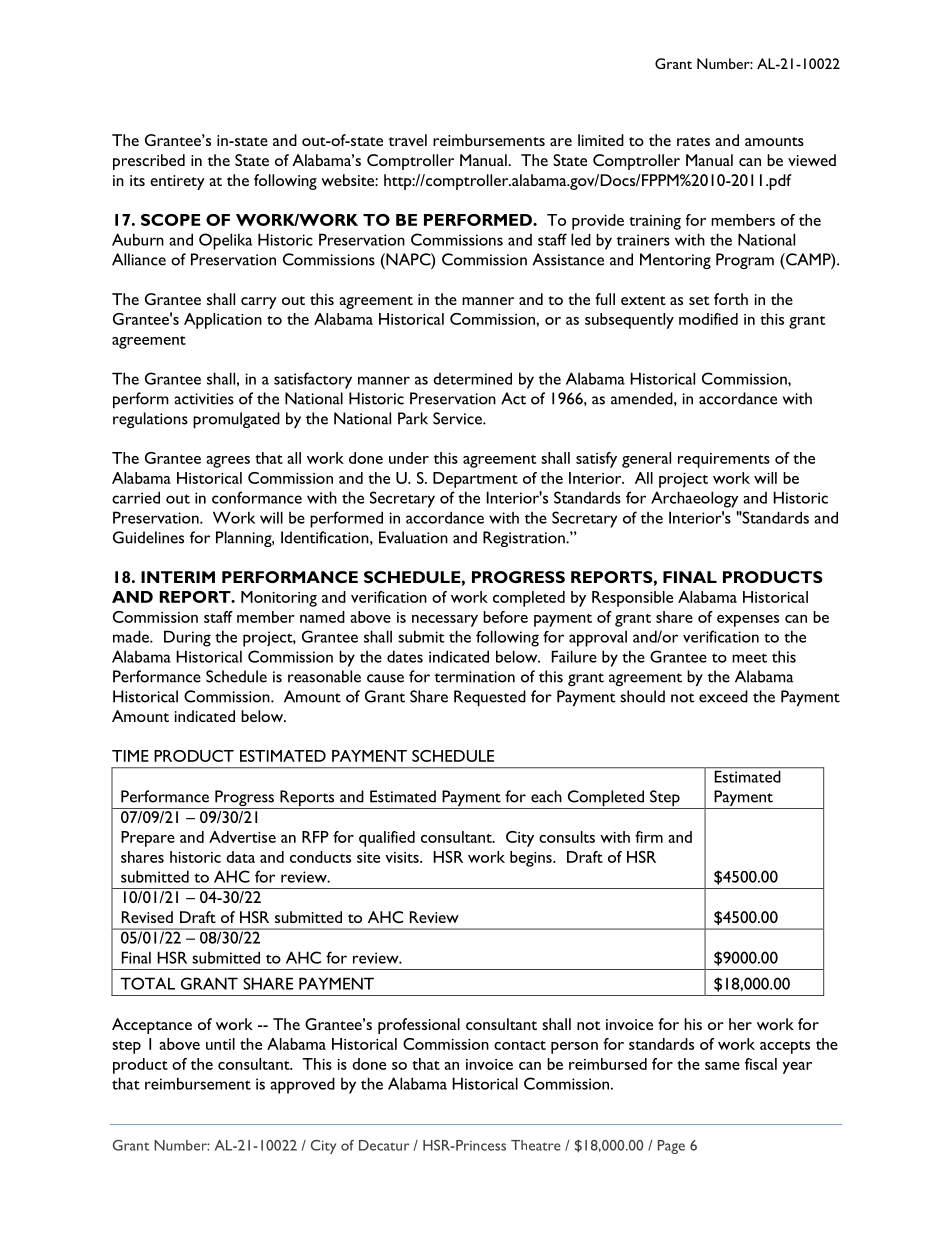 This page has height=1233, width=952. I want to click on travel, so click(407, 140).
